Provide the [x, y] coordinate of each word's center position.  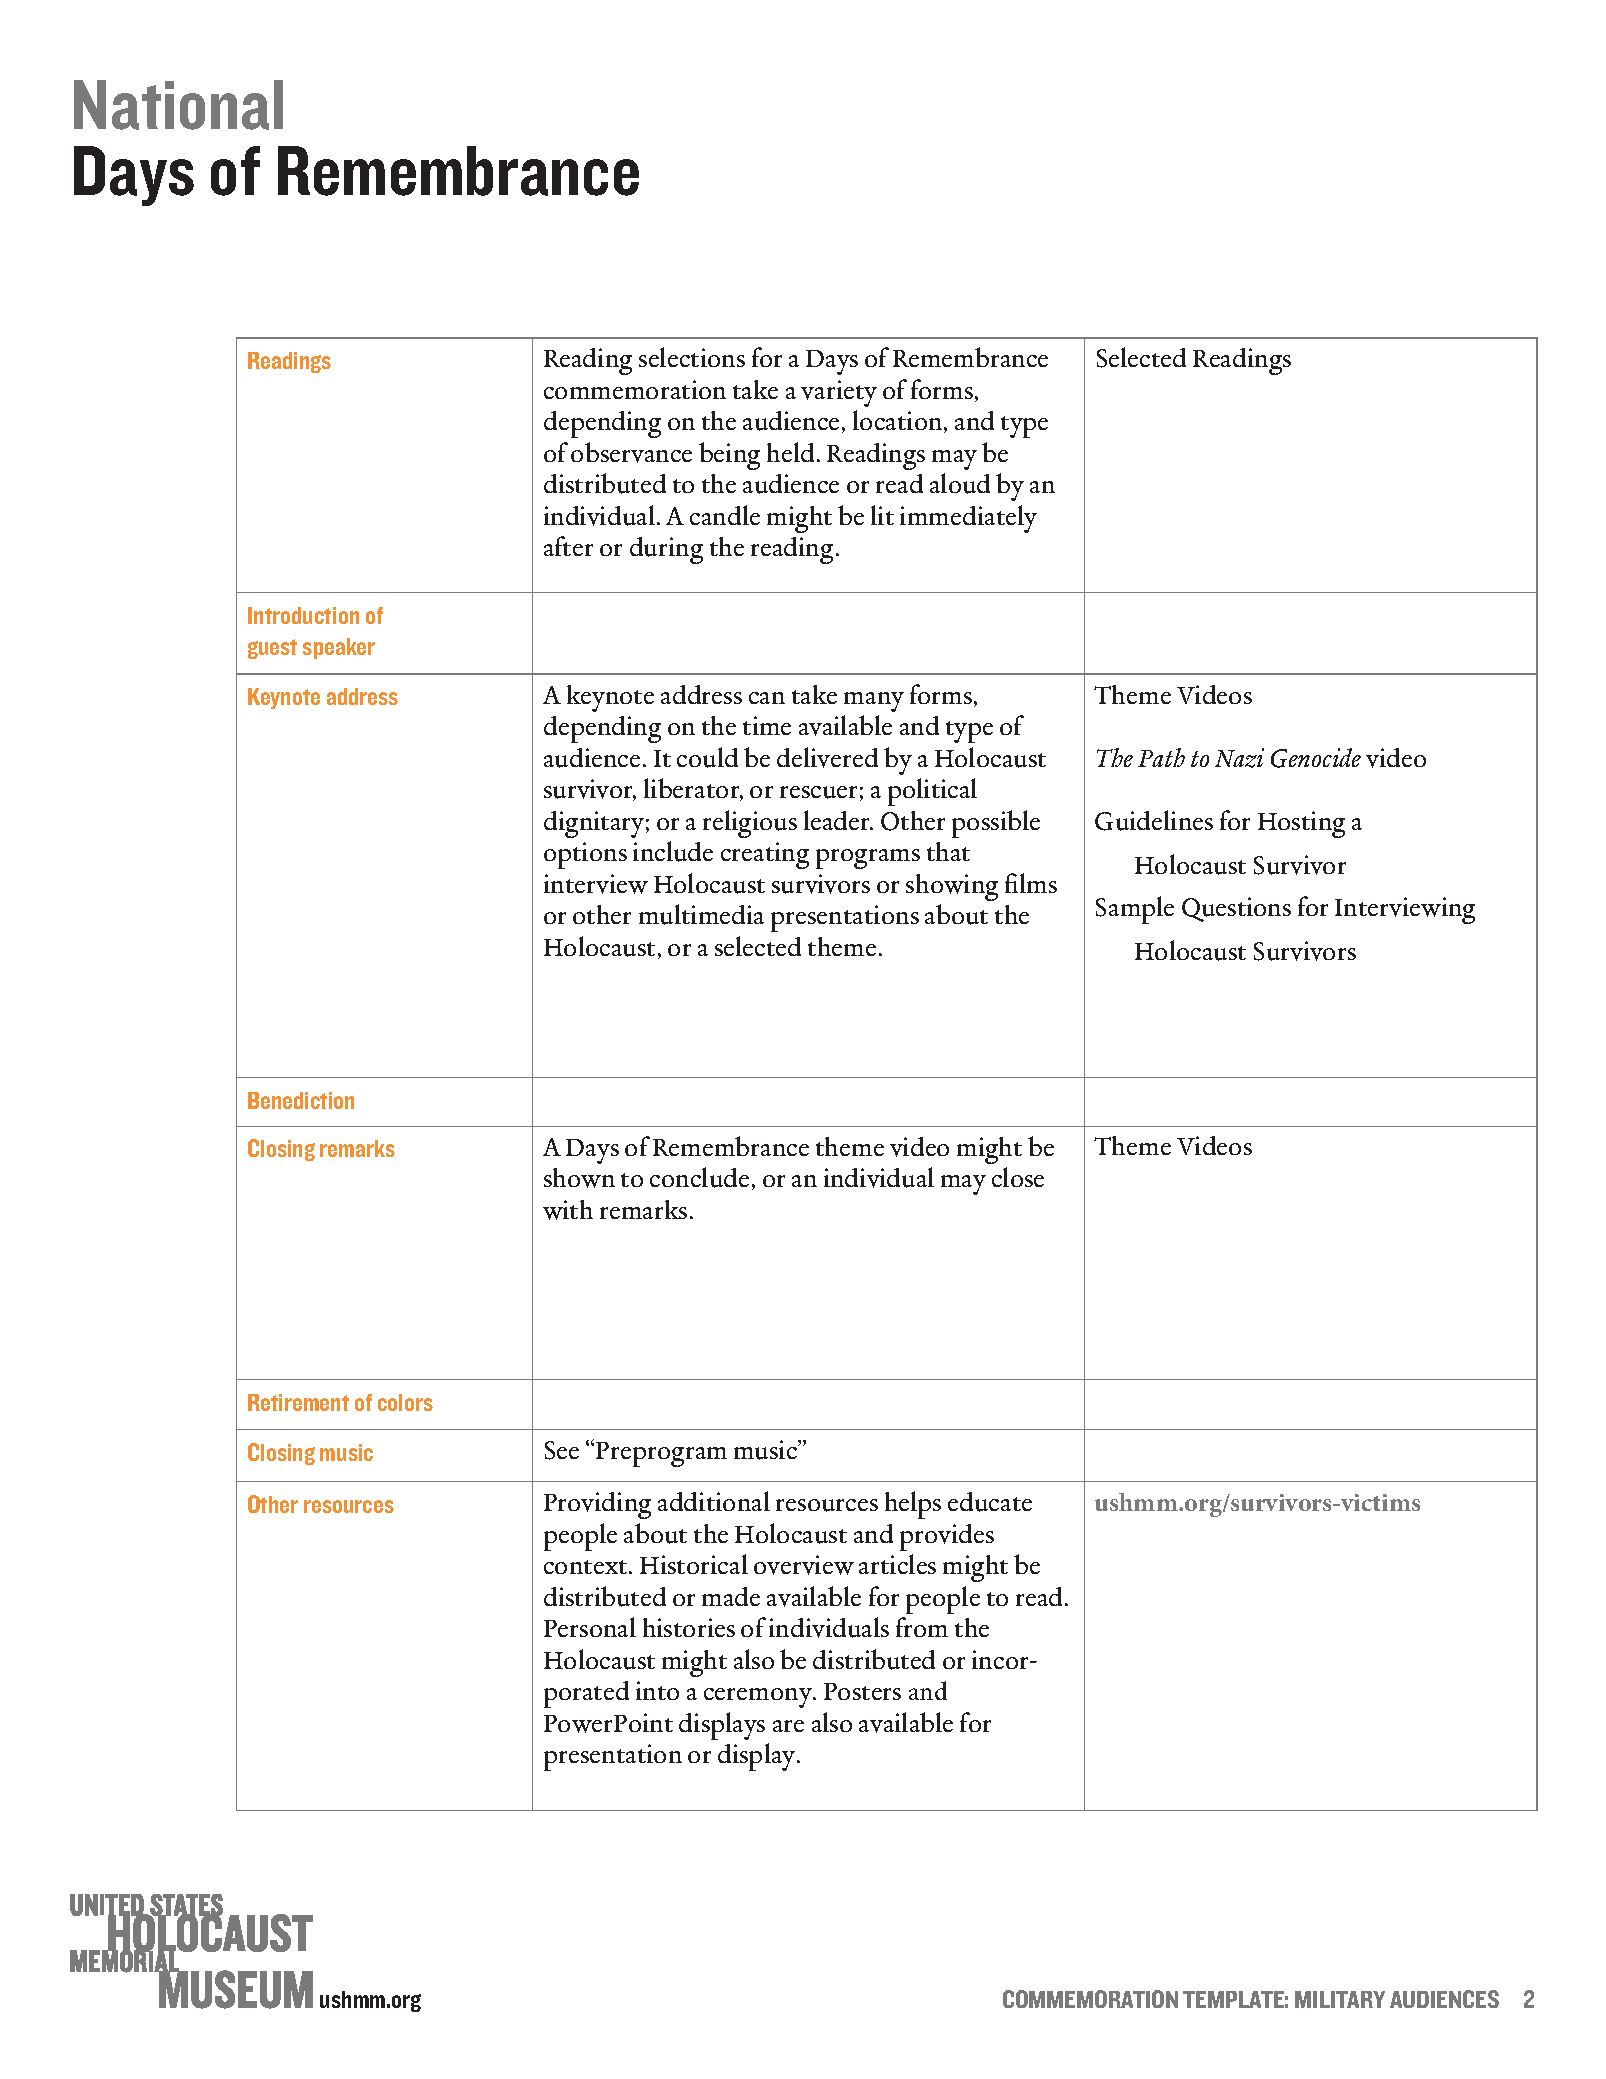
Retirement [298, 1402]
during [666, 550]
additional [714, 1501]
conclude [699, 1177]
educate [990, 1502]
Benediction [301, 1100]
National [178, 105]
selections [692, 357]
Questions [1236, 909]
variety [839, 393]
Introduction [303, 615]
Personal [590, 1627]
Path [1161, 757]
